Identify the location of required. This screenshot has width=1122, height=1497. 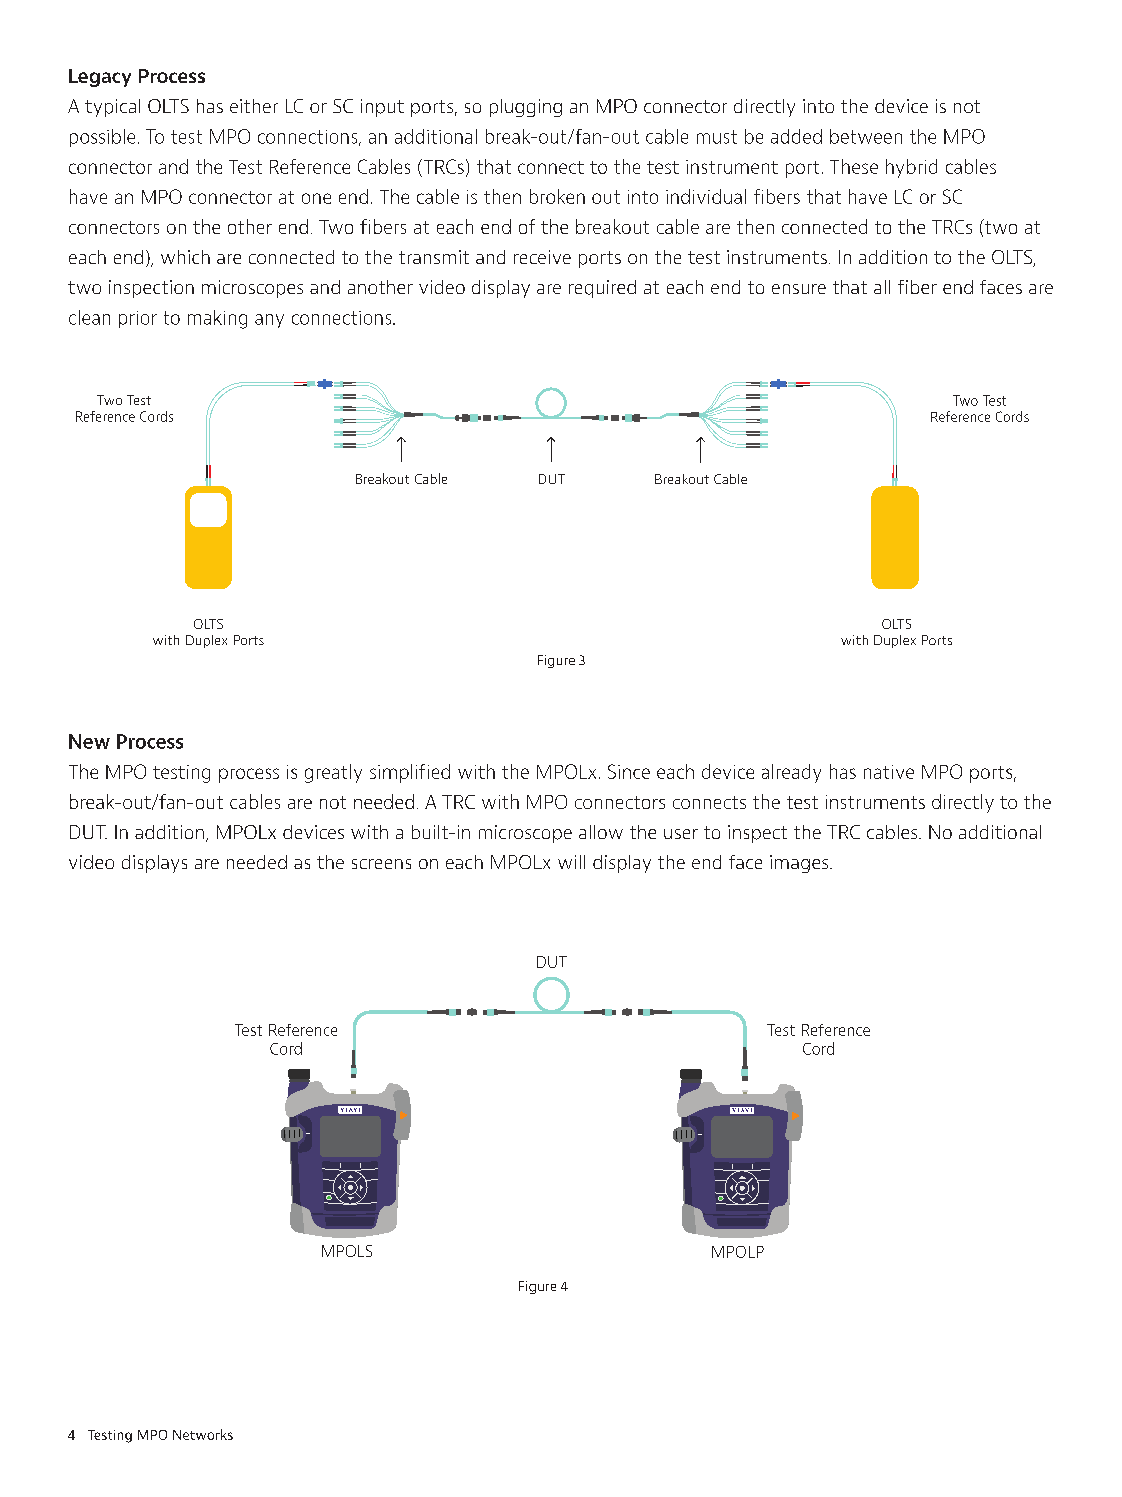
(602, 289).
